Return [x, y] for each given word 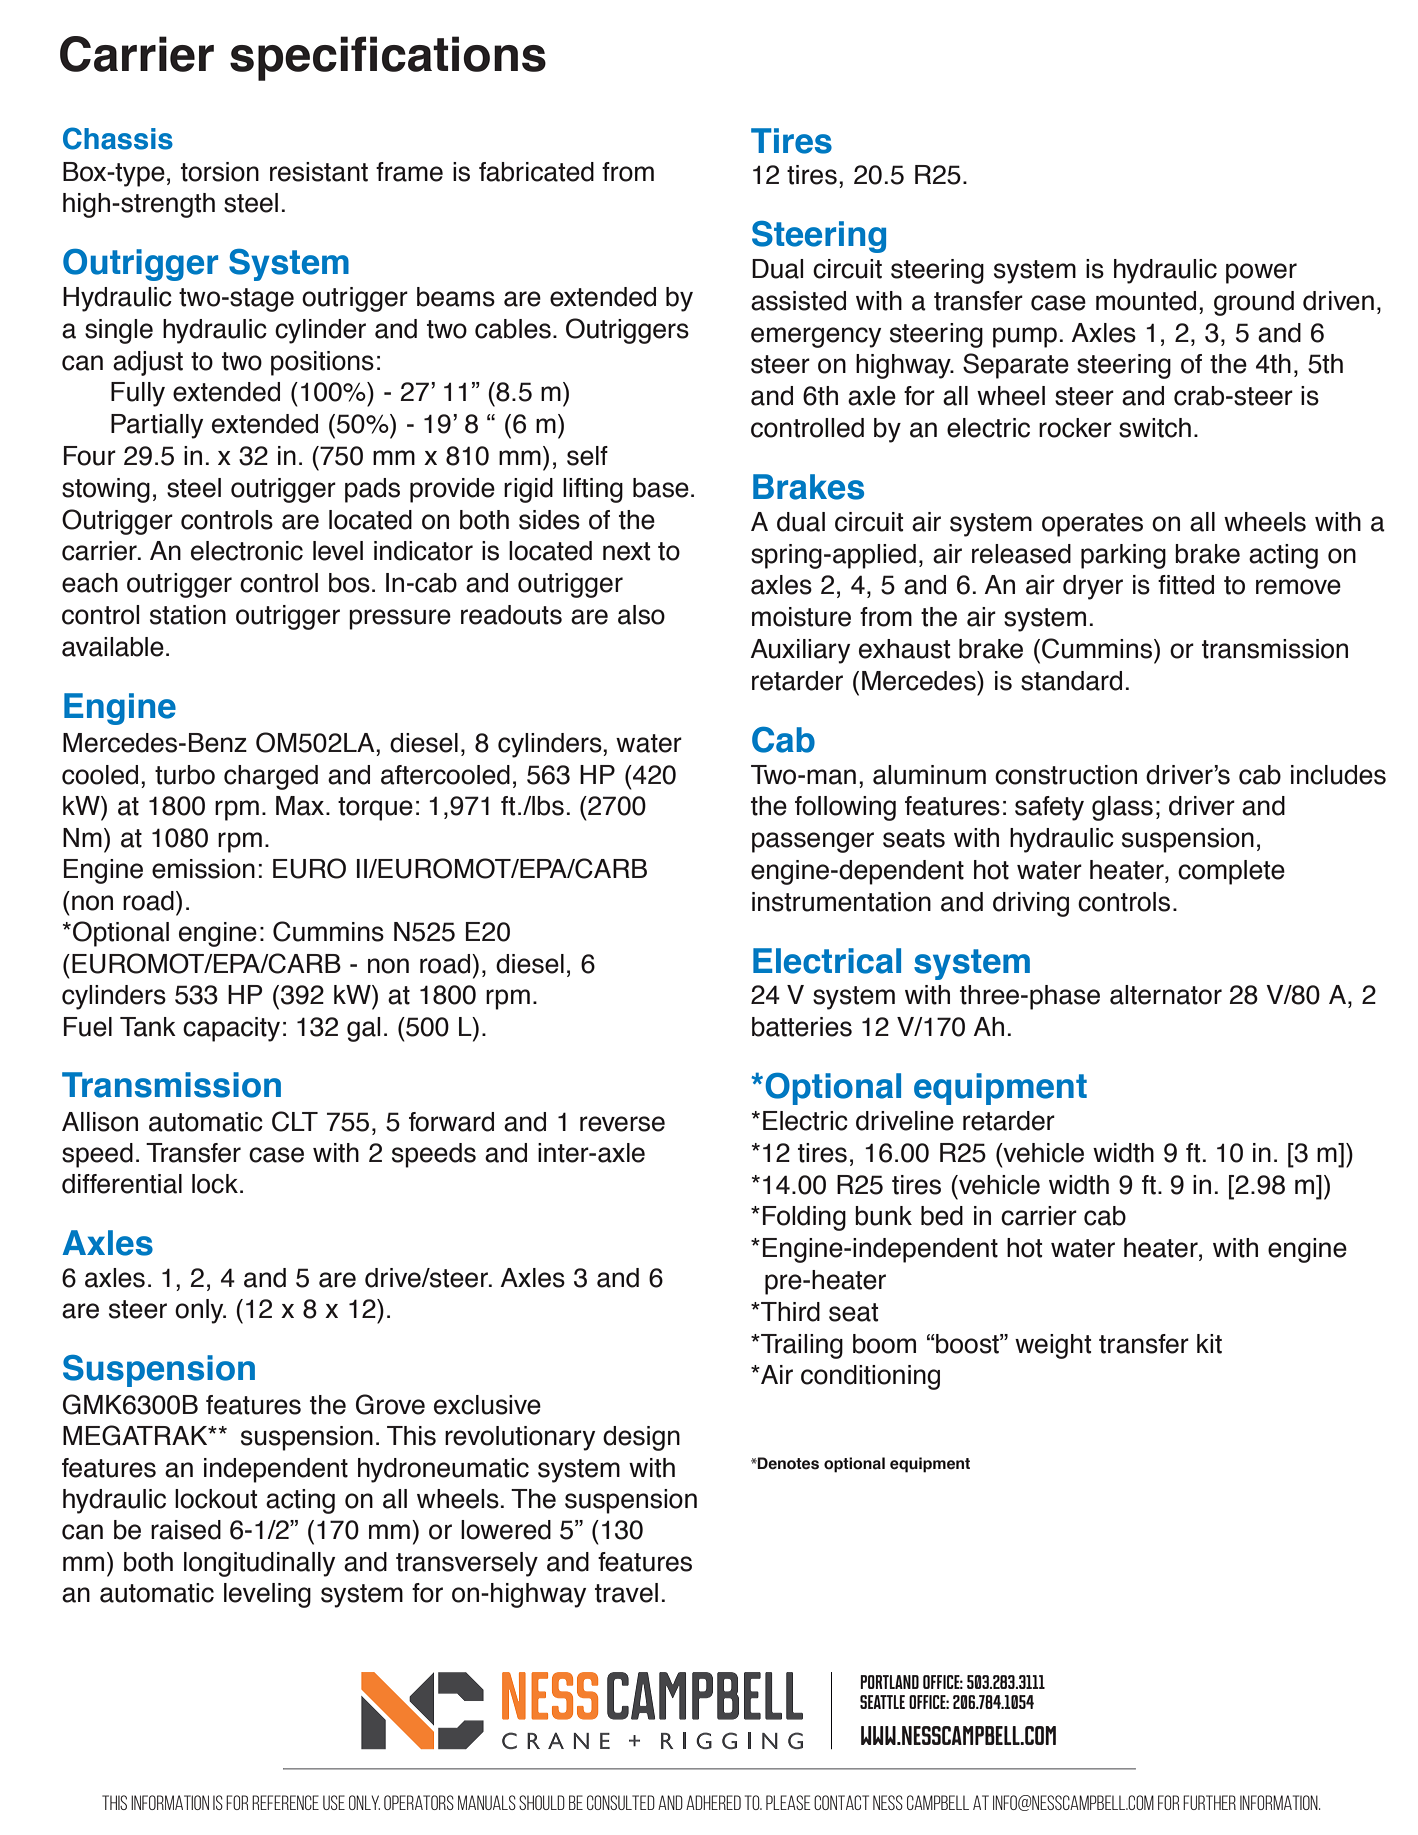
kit [1209, 1344]
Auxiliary [800, 651]
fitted [1186, 585]
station [188, 615]
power [1261, 273]
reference [285, 1802]
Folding [804, 1218]
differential [122, 1184]
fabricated [536, 172]
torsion [220, 172]
